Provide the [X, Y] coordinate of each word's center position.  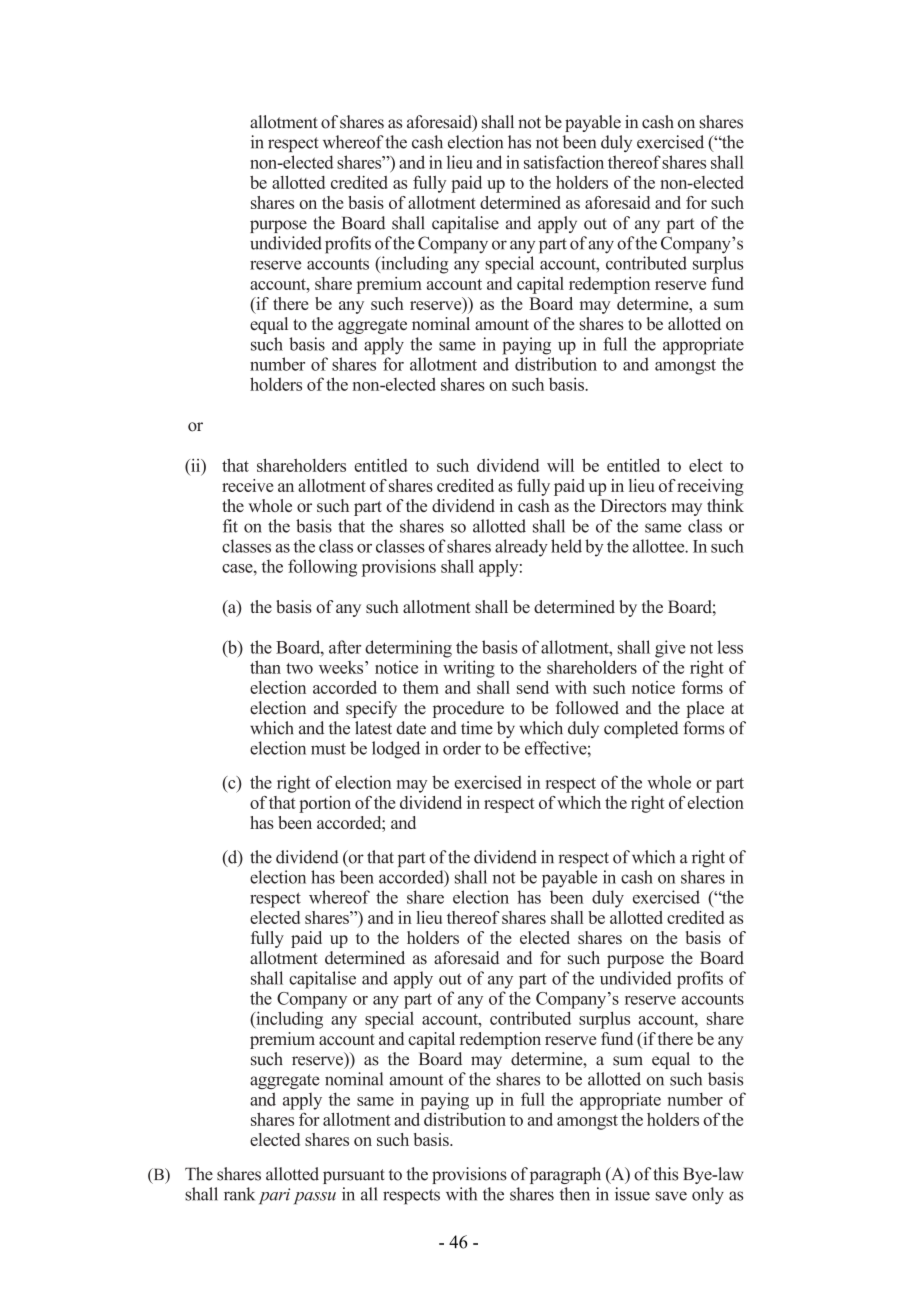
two [299, 668]
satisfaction [564, 162]
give [670, 649]
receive [247, 485]
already [521, 548]
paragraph [565, 1175]
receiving [710, 487]
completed [641, 729]
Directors [633, 505]
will [560, 465]
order [462, 748]
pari [274, 1196]
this [665, 1174]
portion [325, 804]
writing [469, 669]
